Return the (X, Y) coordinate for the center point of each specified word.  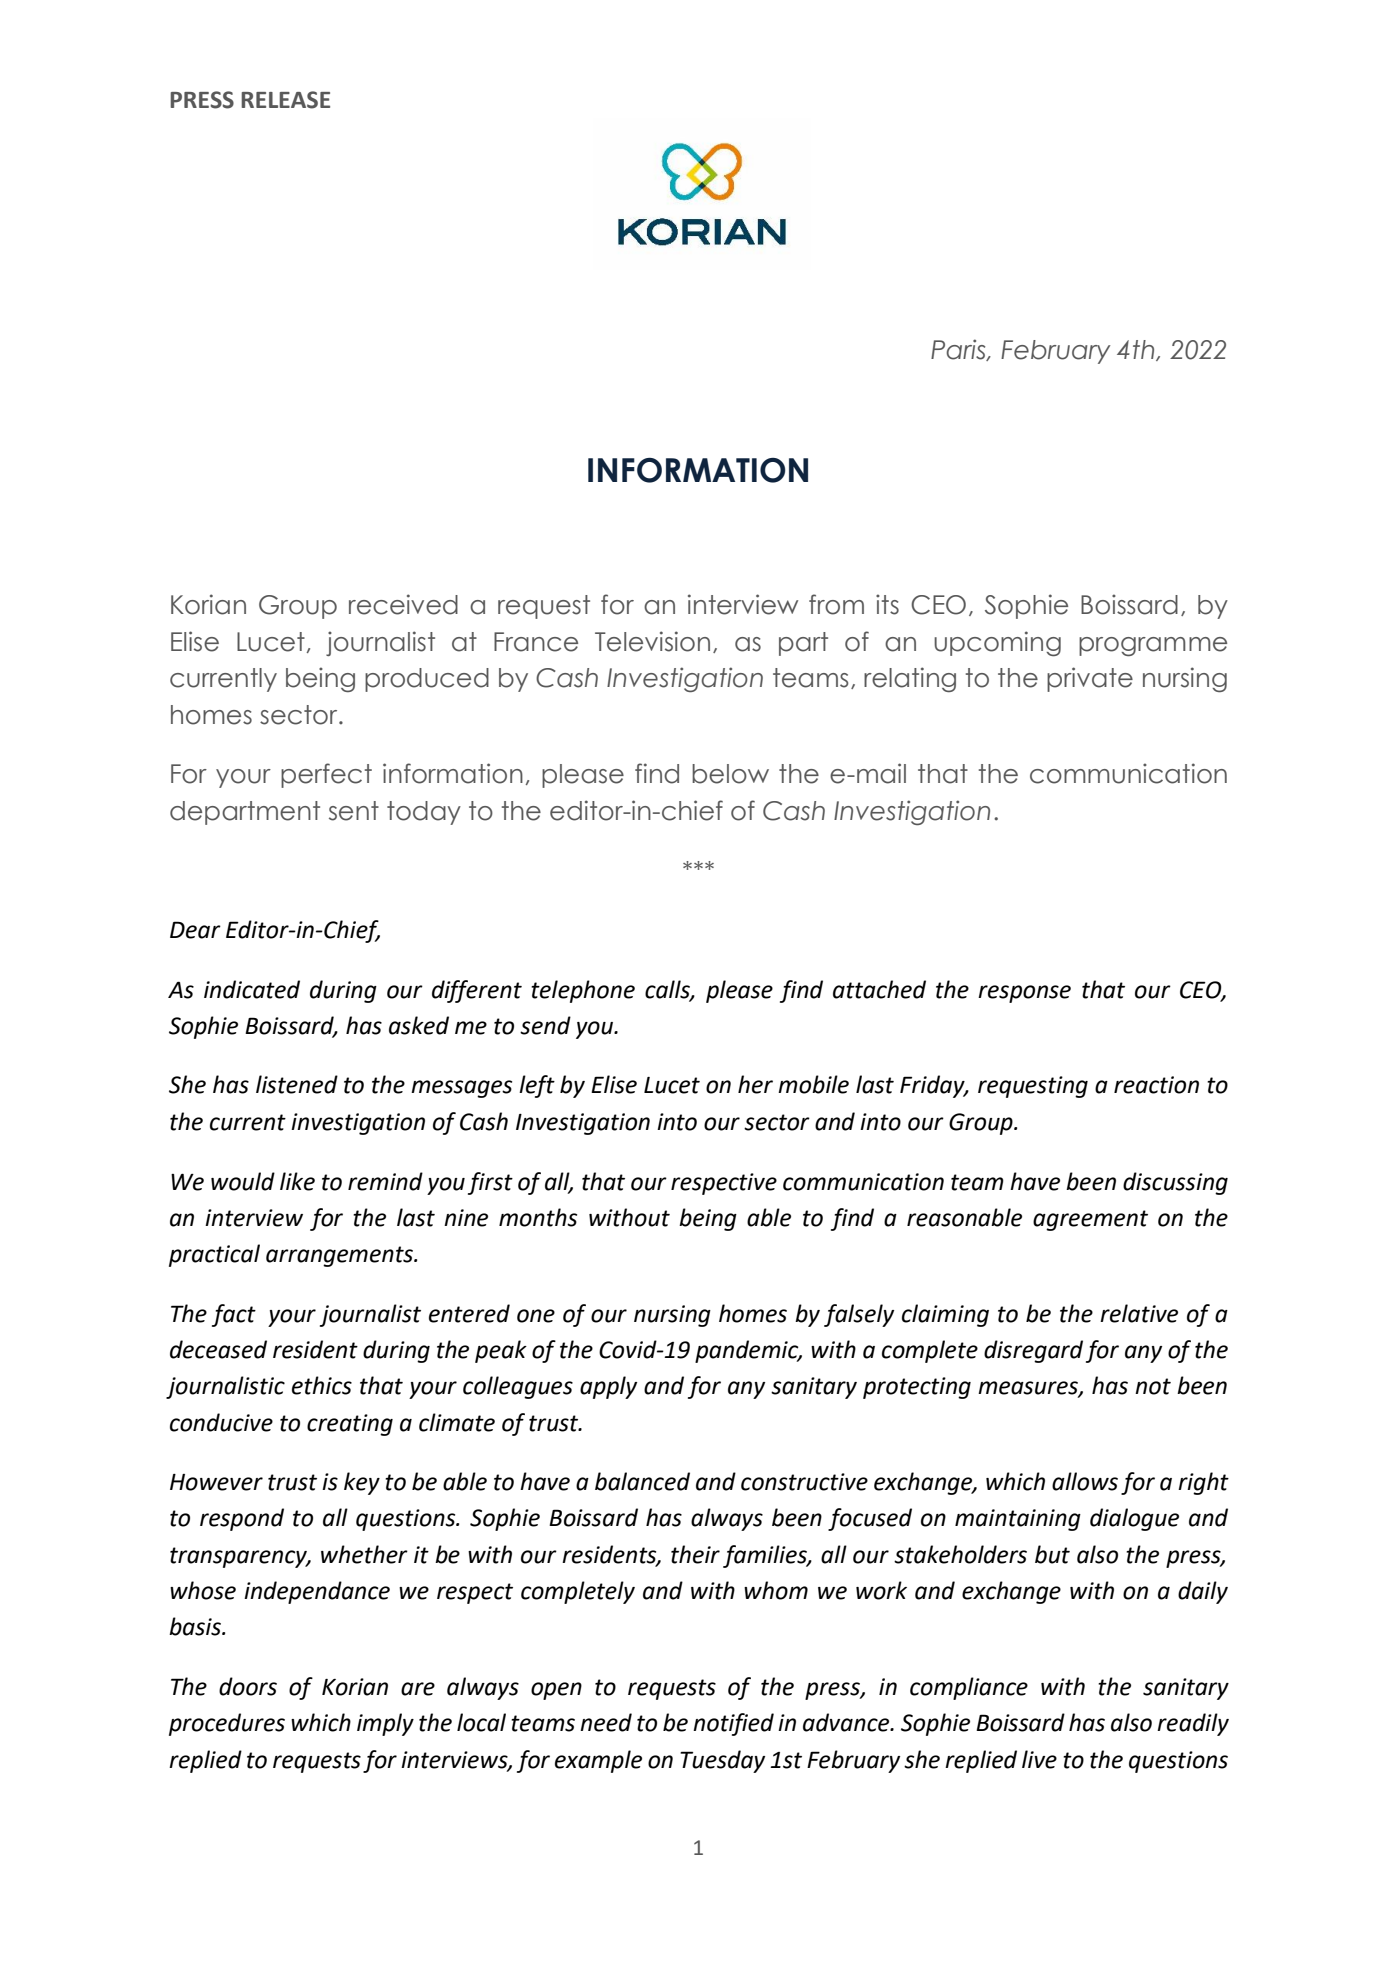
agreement (1090, 1220)
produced (427, 680)
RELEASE (285, 100)
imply (385, 1724)
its (887, 604)
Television (652, 641)
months (538, 1217)
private (1090, 679)
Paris (959, 350)
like (297, 1181)
